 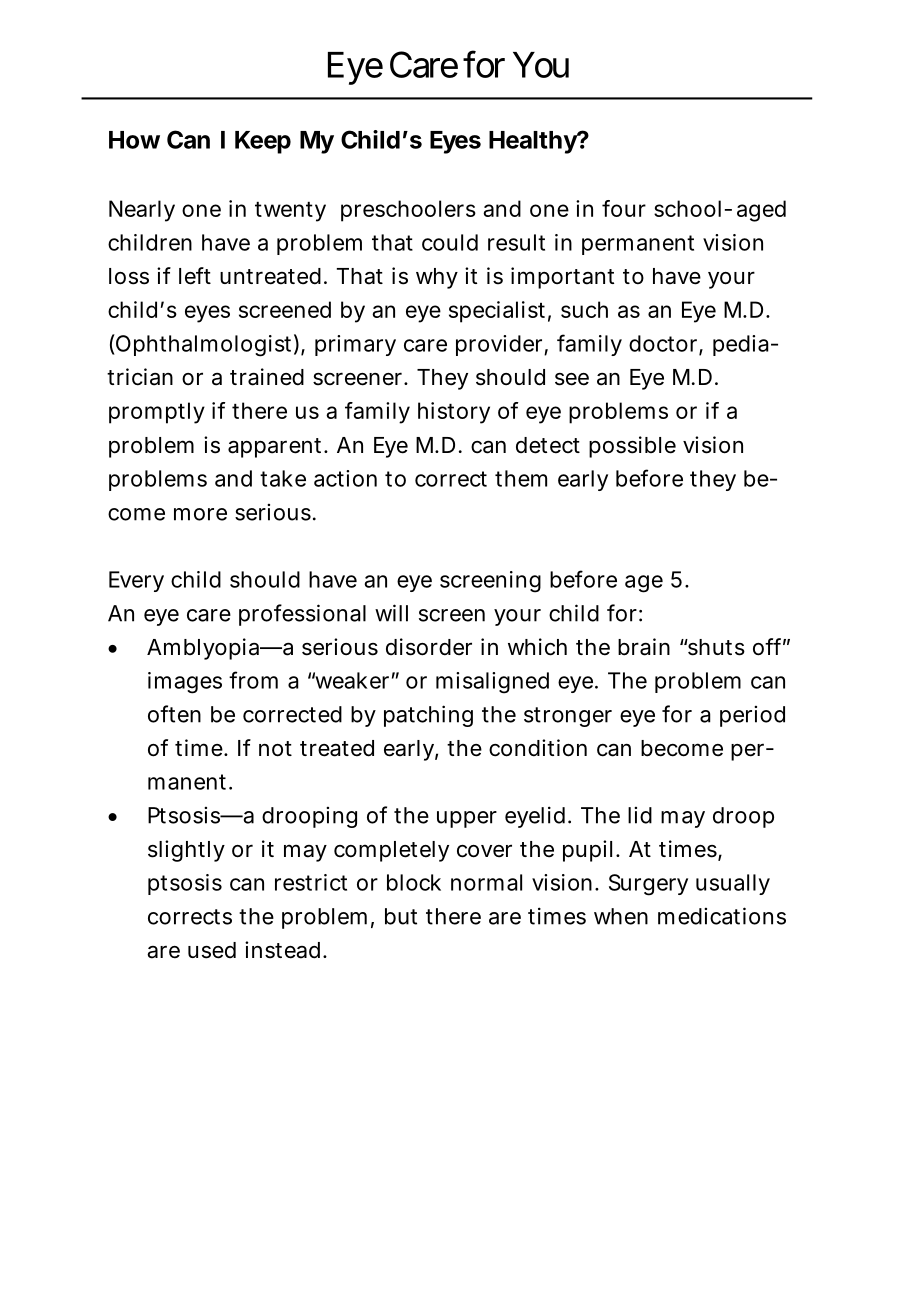 I want to click on promptly, so click(x=157, y=413).
